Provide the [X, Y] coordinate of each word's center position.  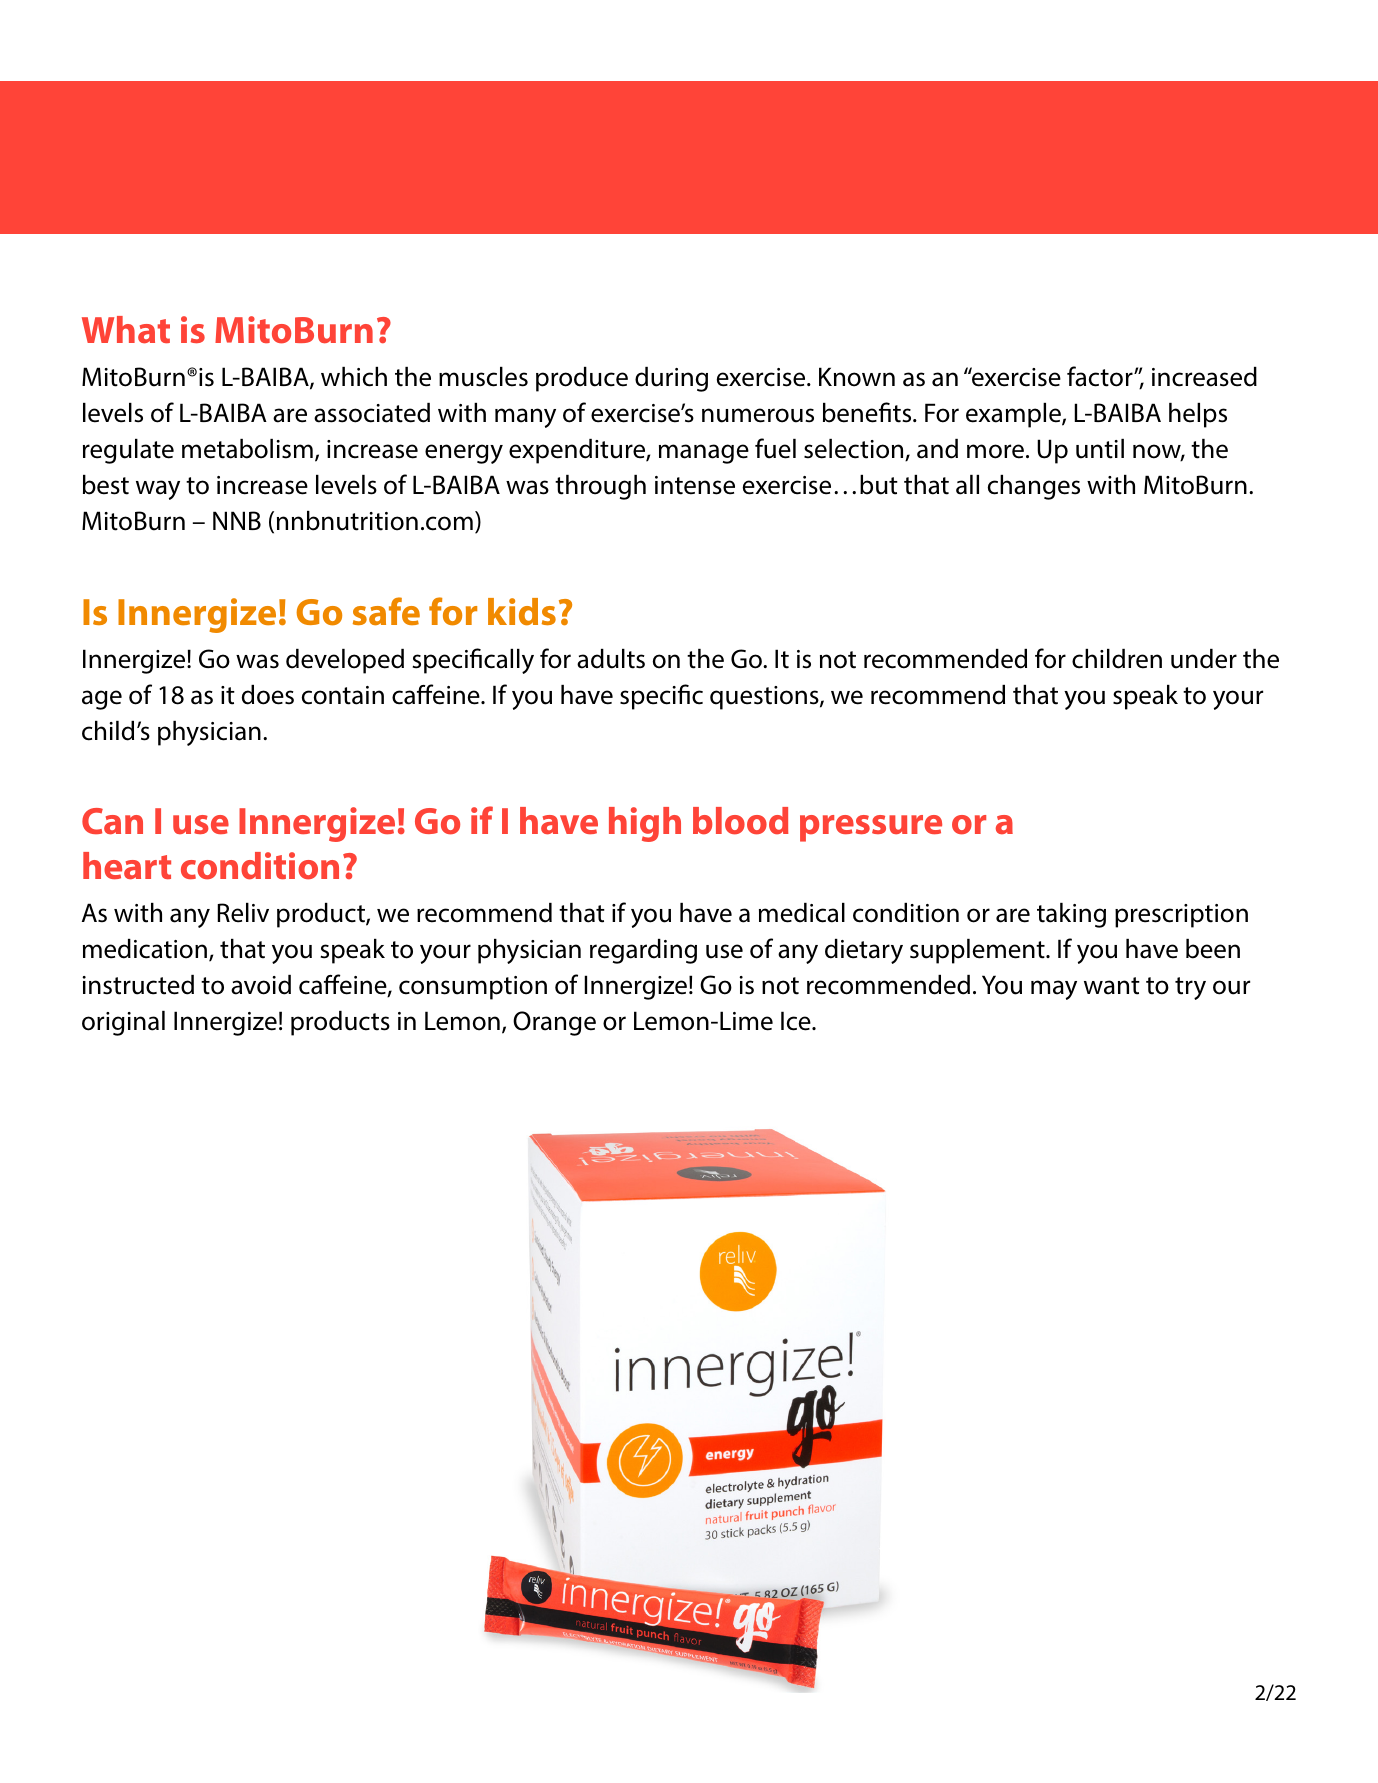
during [671, 379]
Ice [797, 1021]
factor [1101, 376]
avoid [261, 985]
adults [611, 659]
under [1204, 659]
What [126, 330]
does [268, 695]
